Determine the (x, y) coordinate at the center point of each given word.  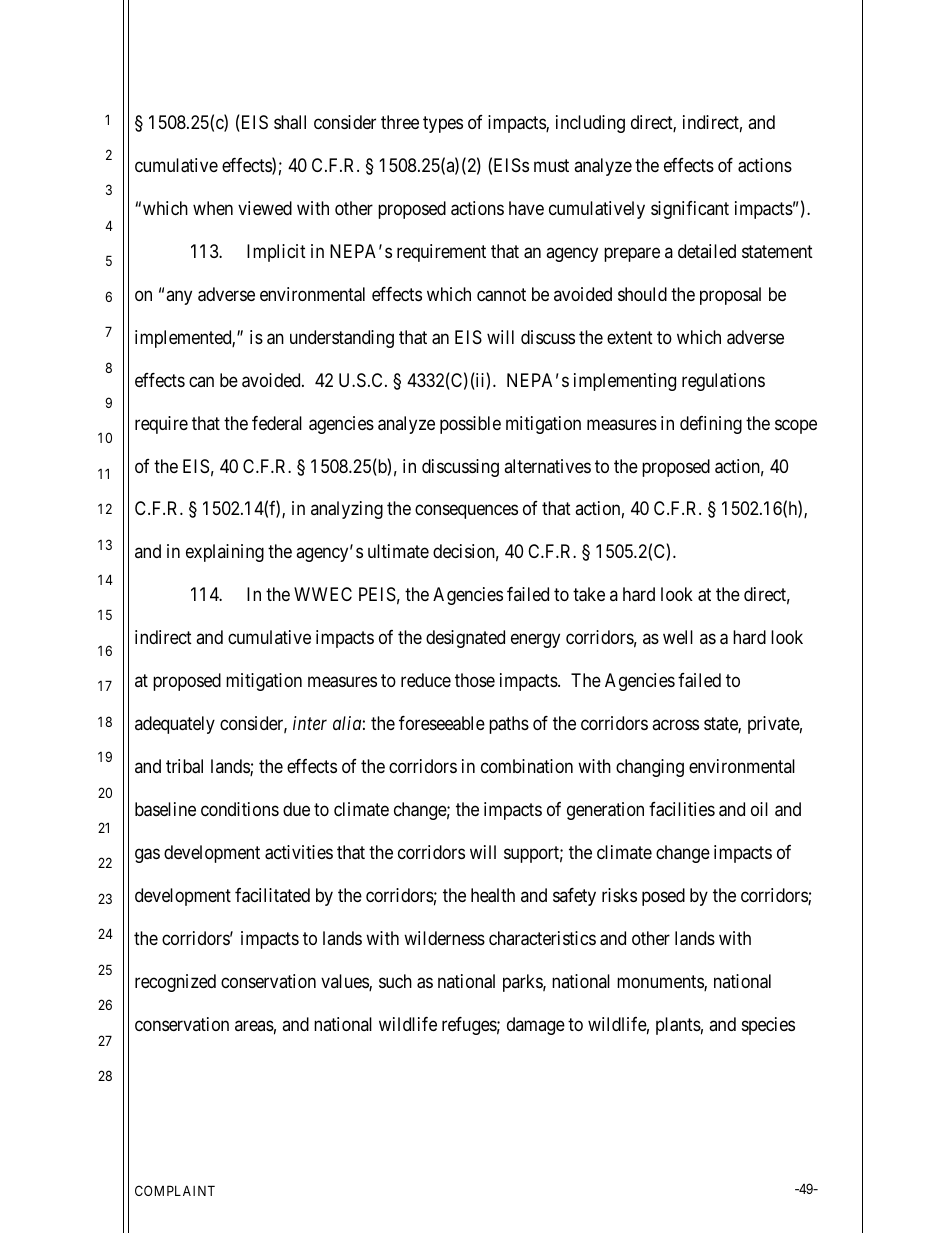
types (443, 124)
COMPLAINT (175, 1190)
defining (711, 425)
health (493, 895)
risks (619, 895)
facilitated (272, 895)
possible (470, 425)
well (678, 637)
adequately (175, 725)
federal (277, 423)
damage (536, 1026)
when (213, 208)
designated (465, 639)
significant (690, 210)
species (768, 1026)
